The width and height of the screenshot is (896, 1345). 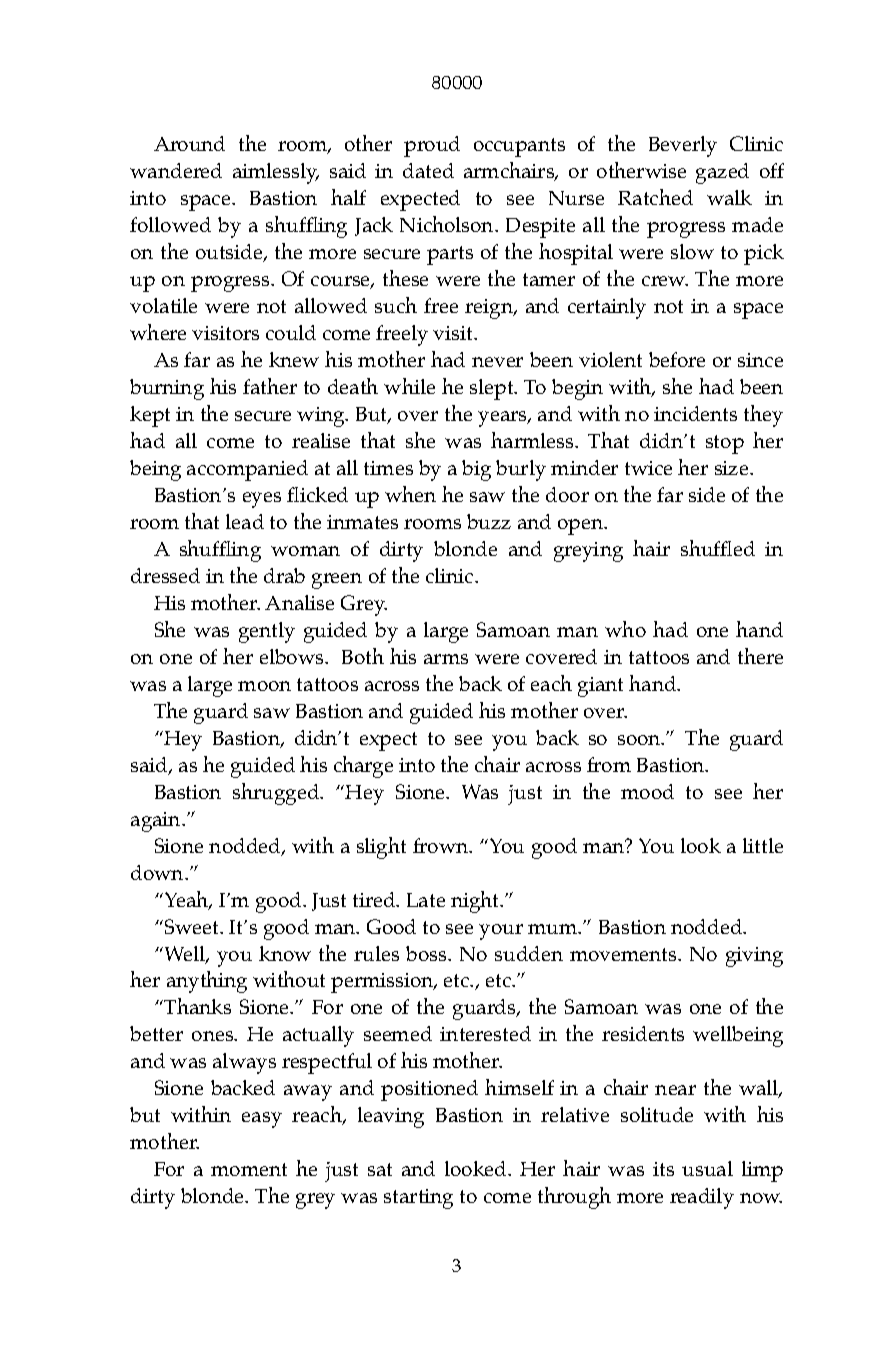 What do you see at coordinates (428, 170) in the screenshot?
I see `dated` at bounding box center [428, 170].
